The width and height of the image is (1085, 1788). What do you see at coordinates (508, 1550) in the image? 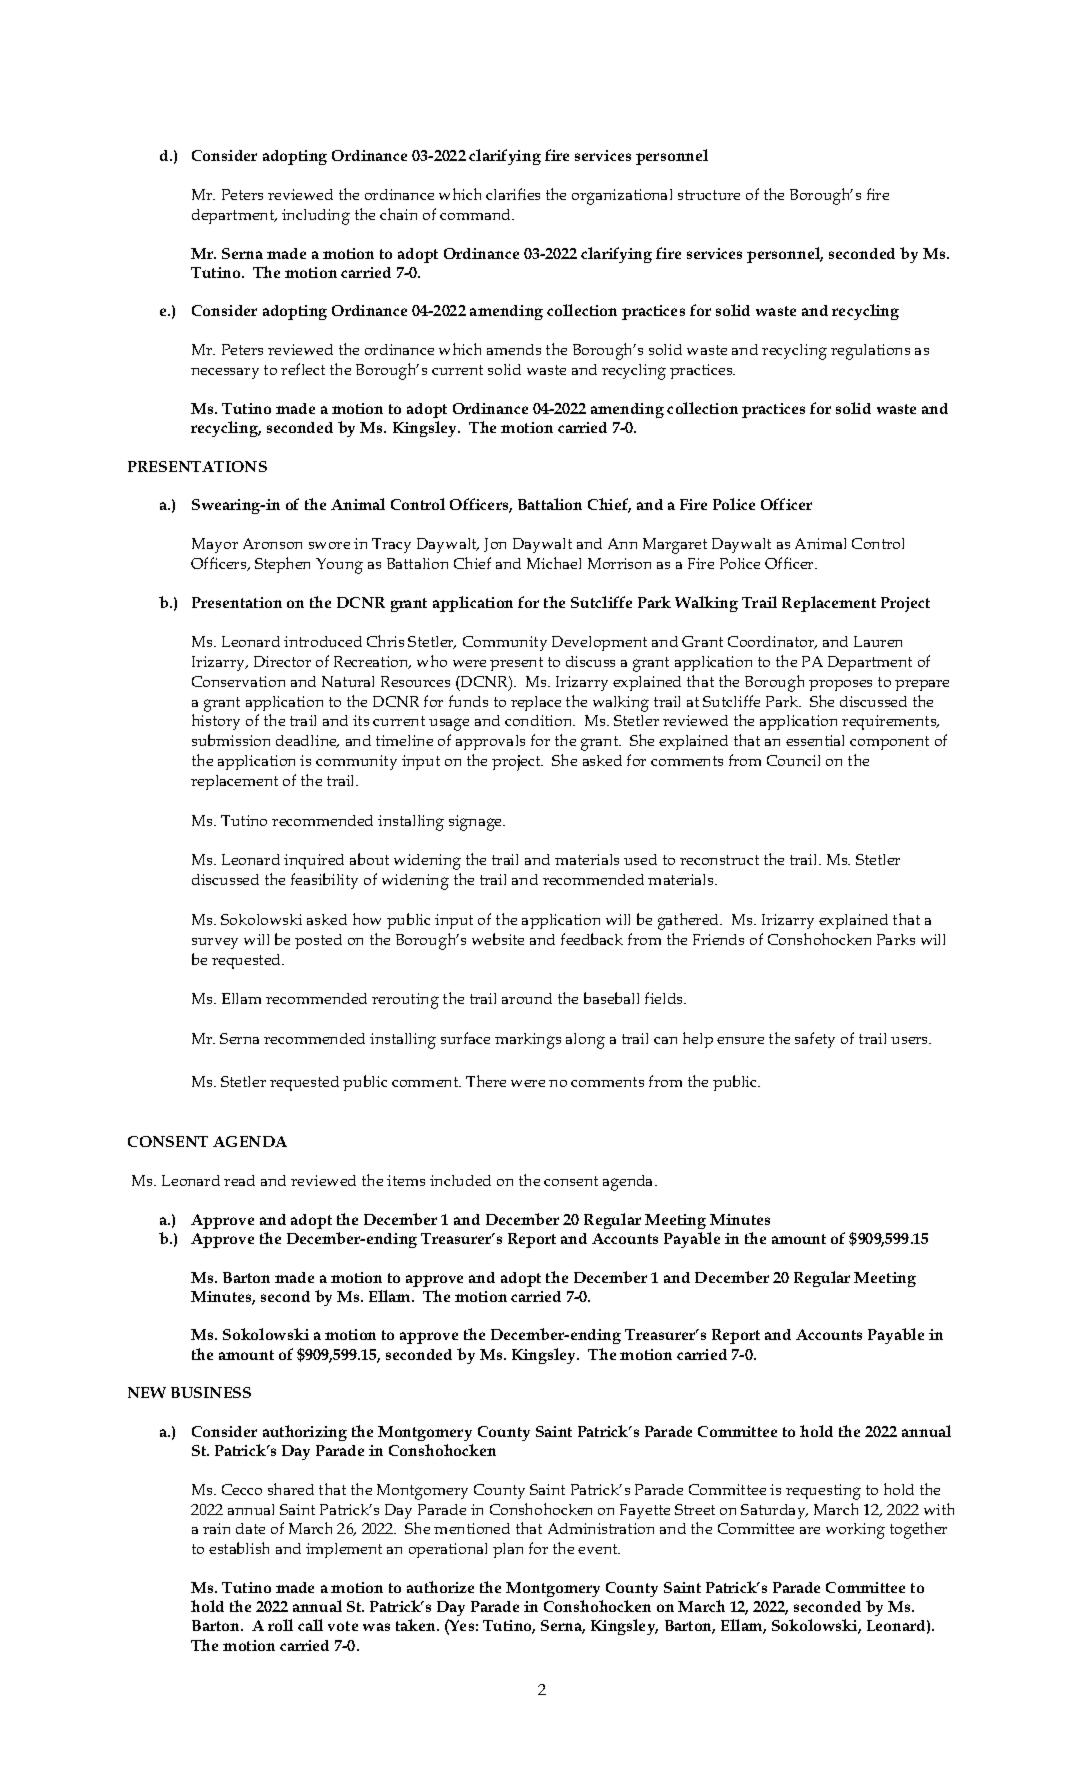
I see `plan` at bounding box center [508, 1550].
